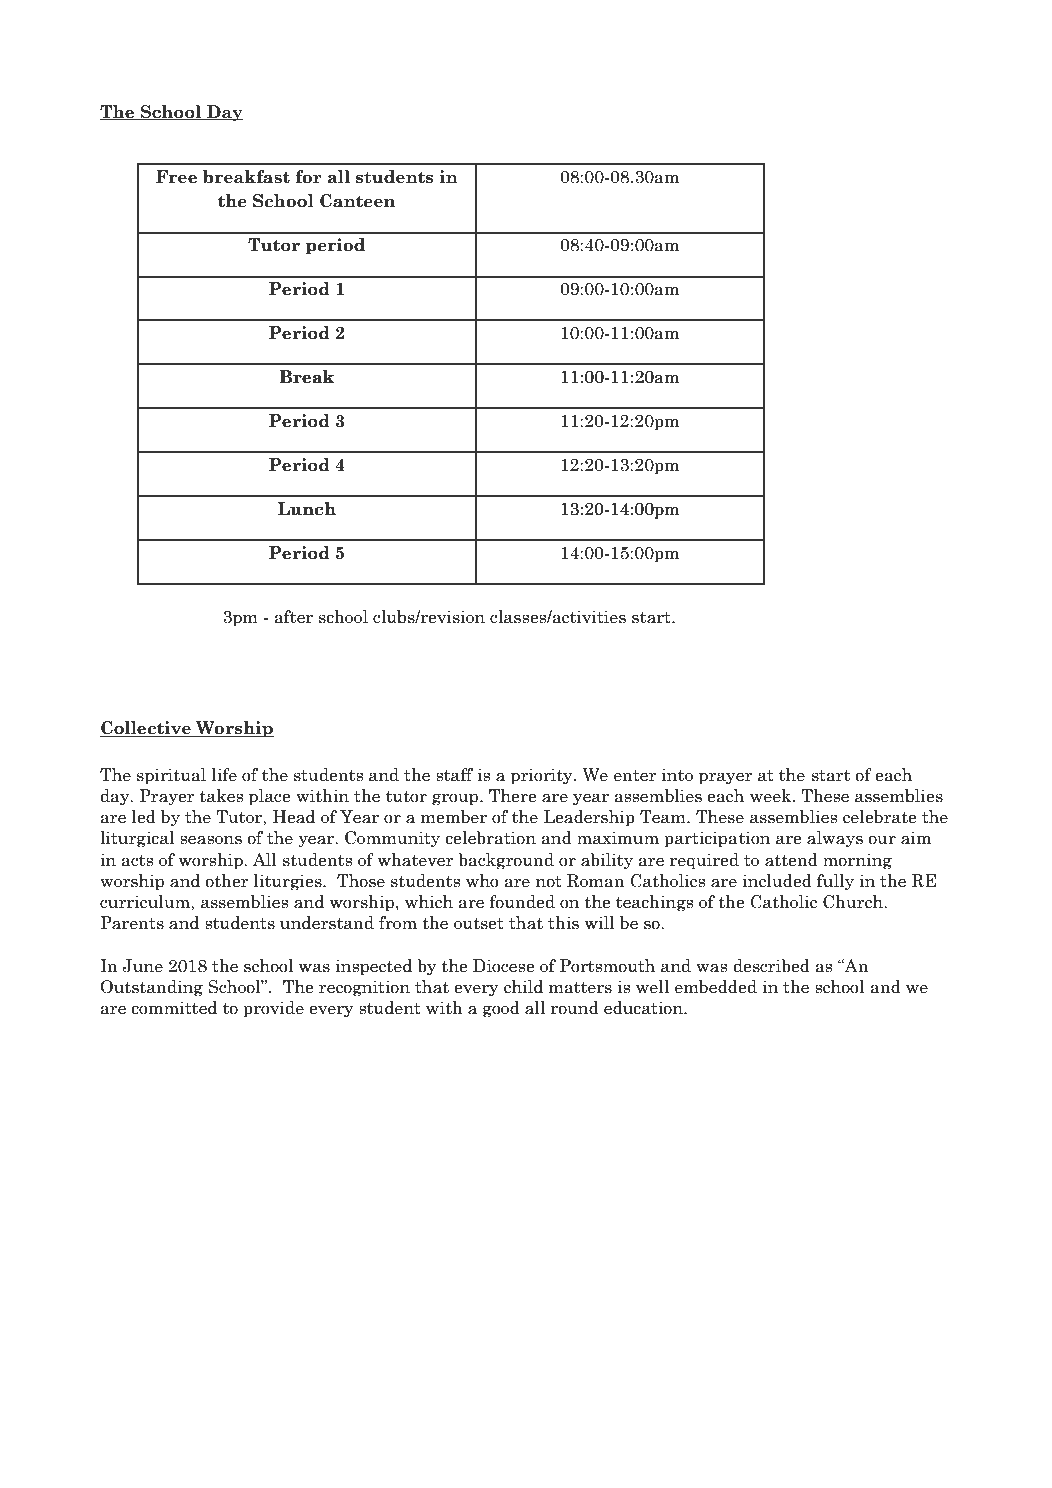 Image resolution: width=1052 pixels, height=1488 pixels. Describe the element at coordinates (308, 177) in the document. I see `for` at that location.
